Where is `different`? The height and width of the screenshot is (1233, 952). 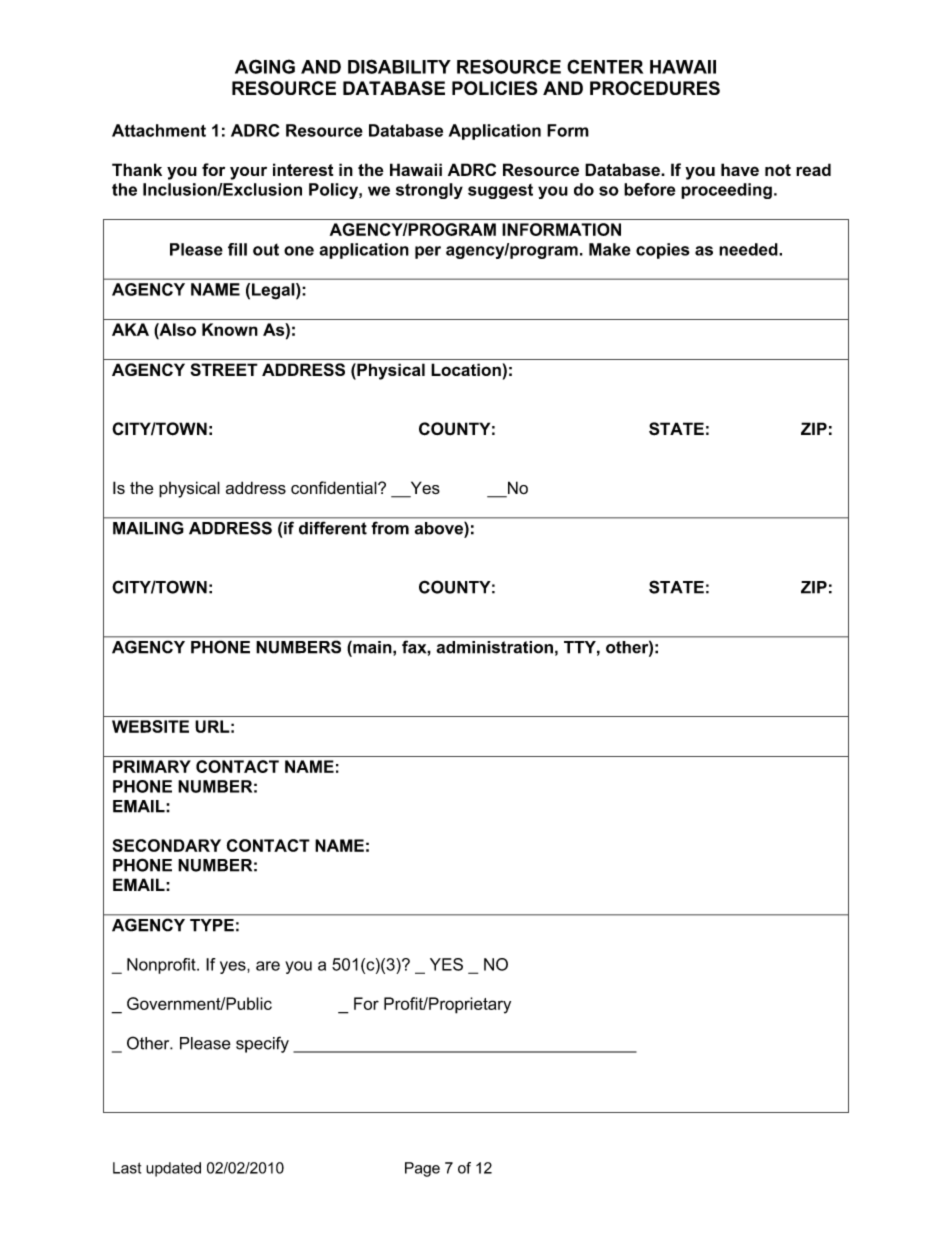 different is located at coordinates (333, 528).
